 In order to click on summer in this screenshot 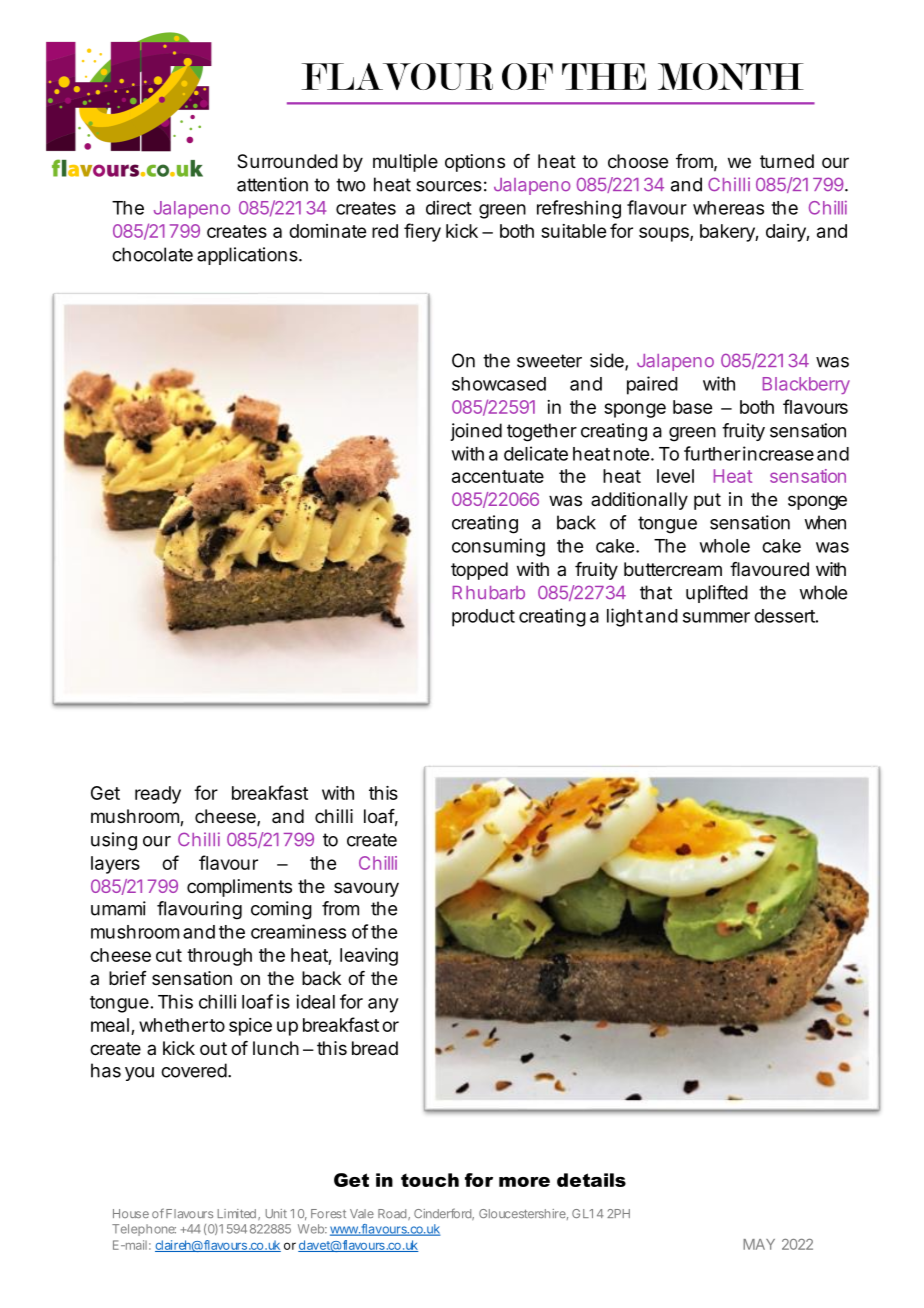, I will do `click(716, 617)`.
